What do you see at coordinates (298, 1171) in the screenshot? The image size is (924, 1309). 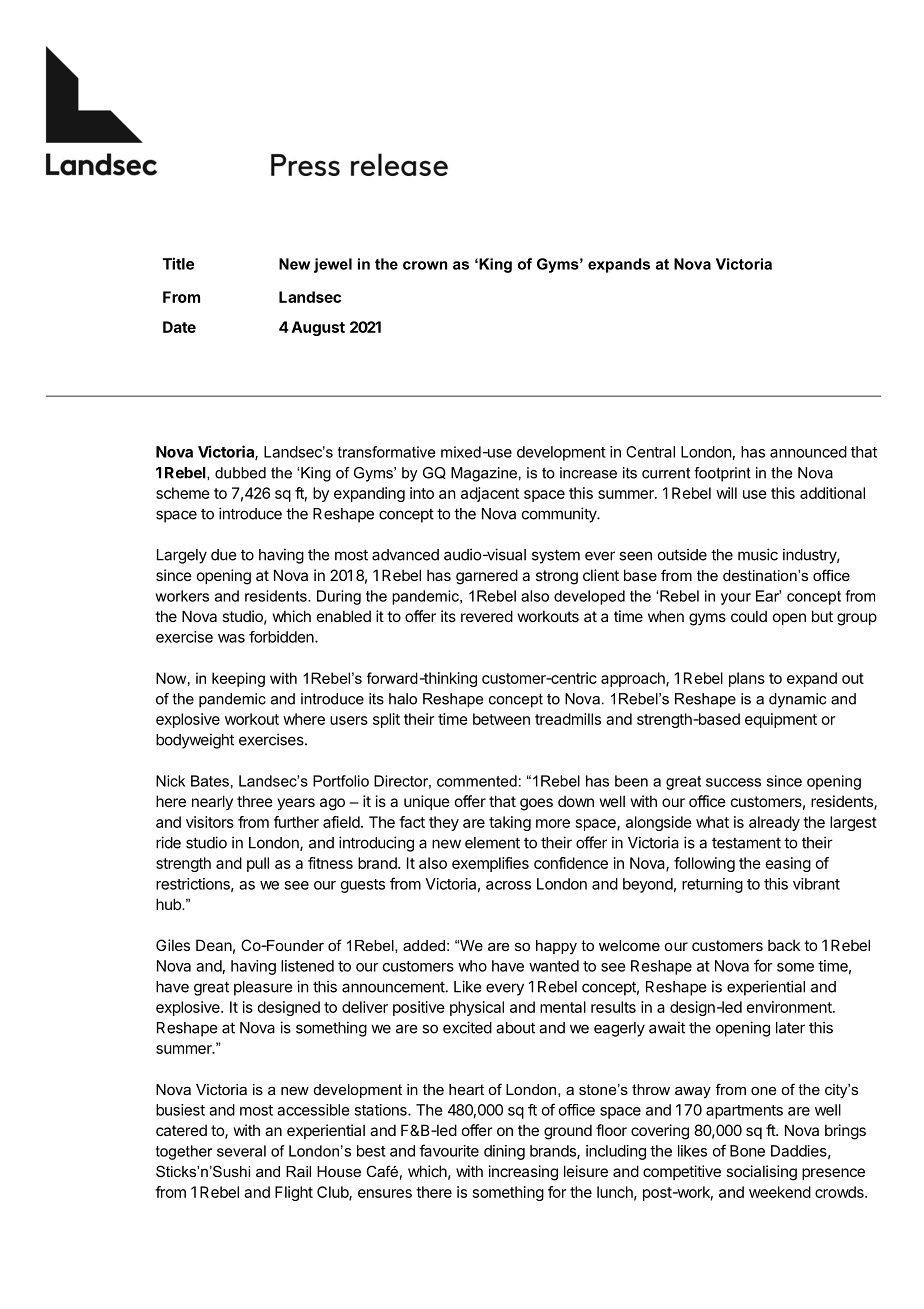 I see `Rail` at bounding box center [298, 1171].
